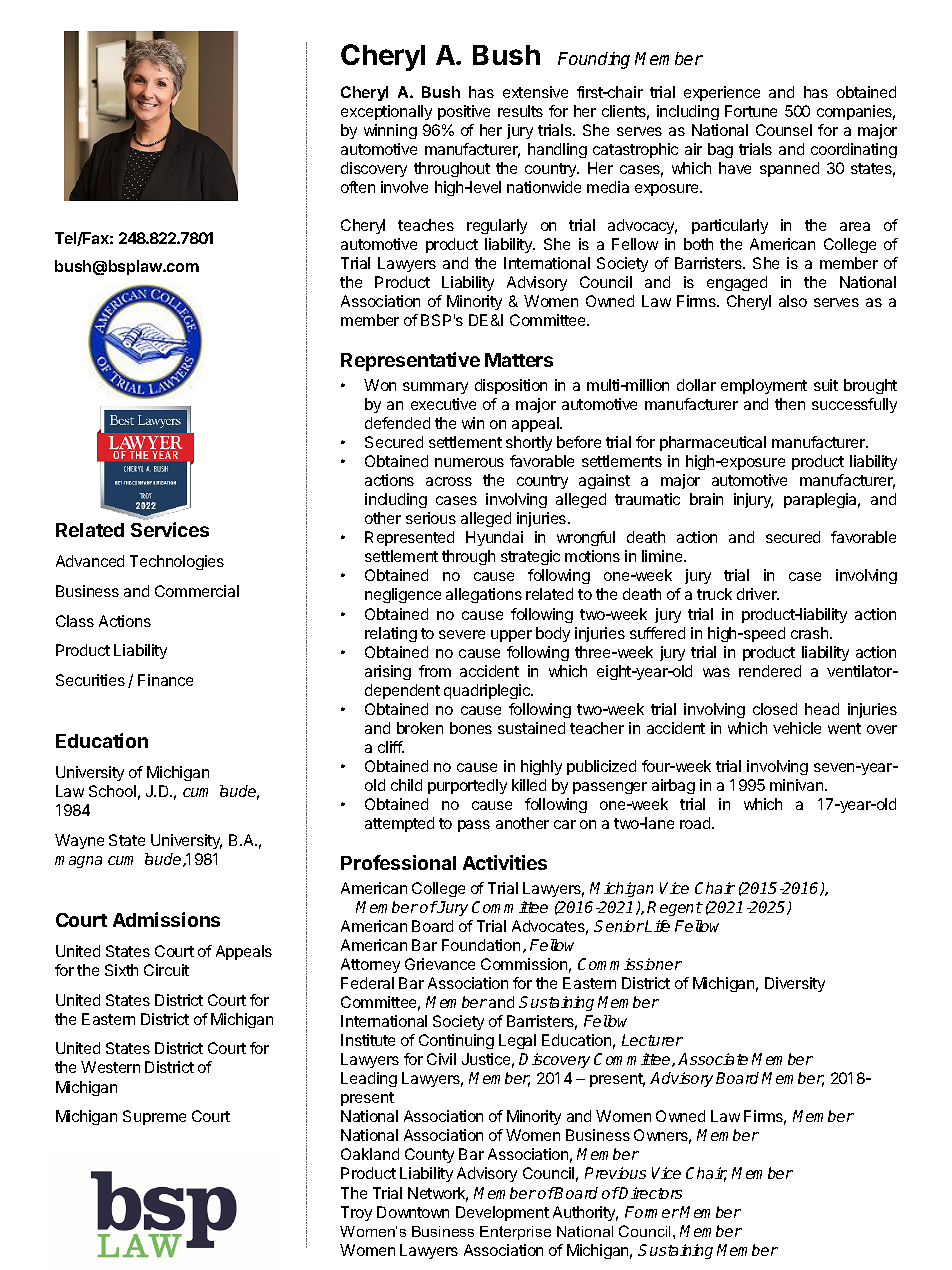 Image resolution: width=952 pixels, height=1270 pixels. Describe the element at coordinates (713, 443) in the page. I see `pharmaceutical` at that location.
